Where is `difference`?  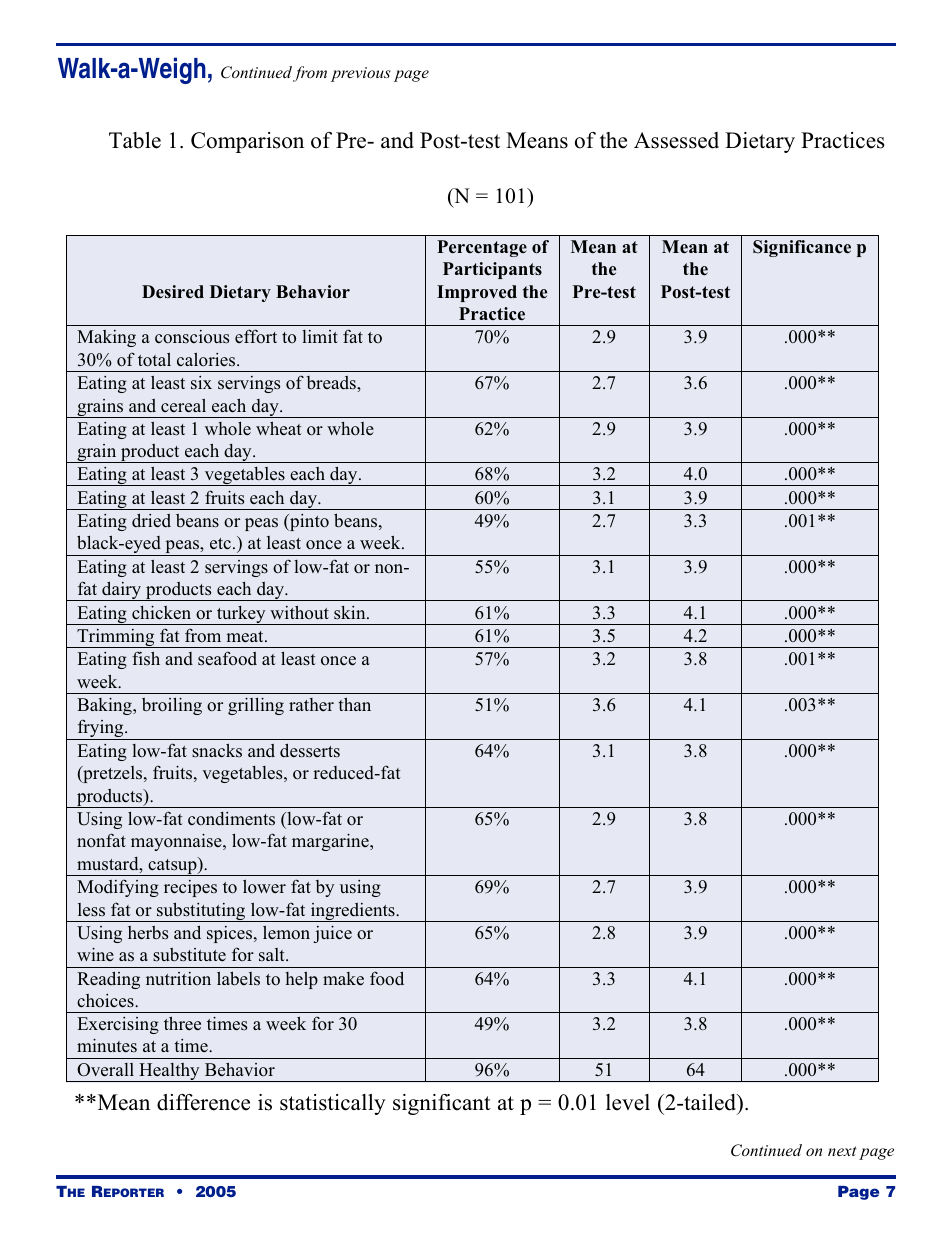
difference is located at coordinates (203, 1102).
